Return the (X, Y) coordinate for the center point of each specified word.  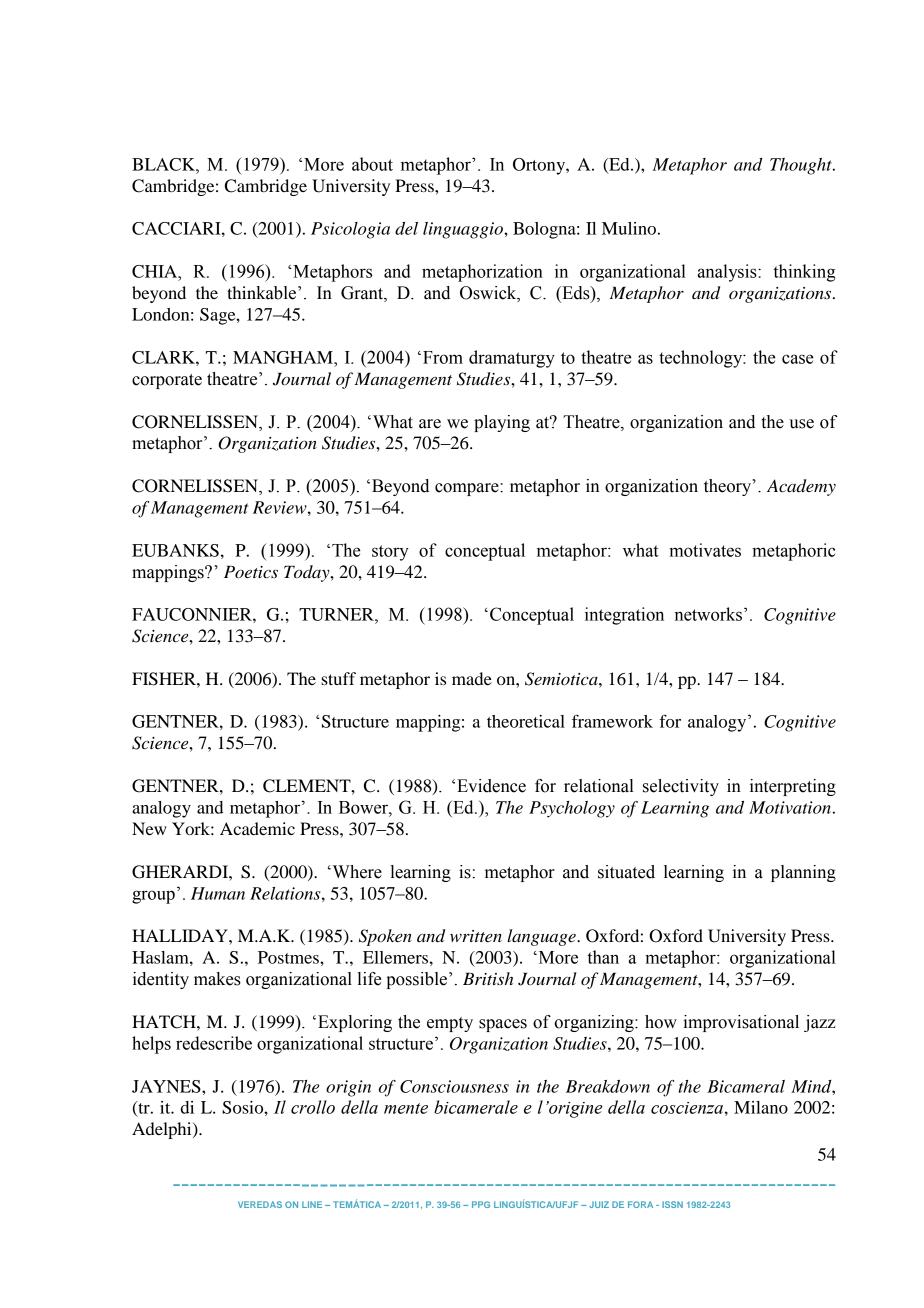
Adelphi (163, 1130)
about (372, 164)
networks (708, 614)
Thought (802, 166)
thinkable (263, 293)
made (472, 678)
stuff (338, 678)
